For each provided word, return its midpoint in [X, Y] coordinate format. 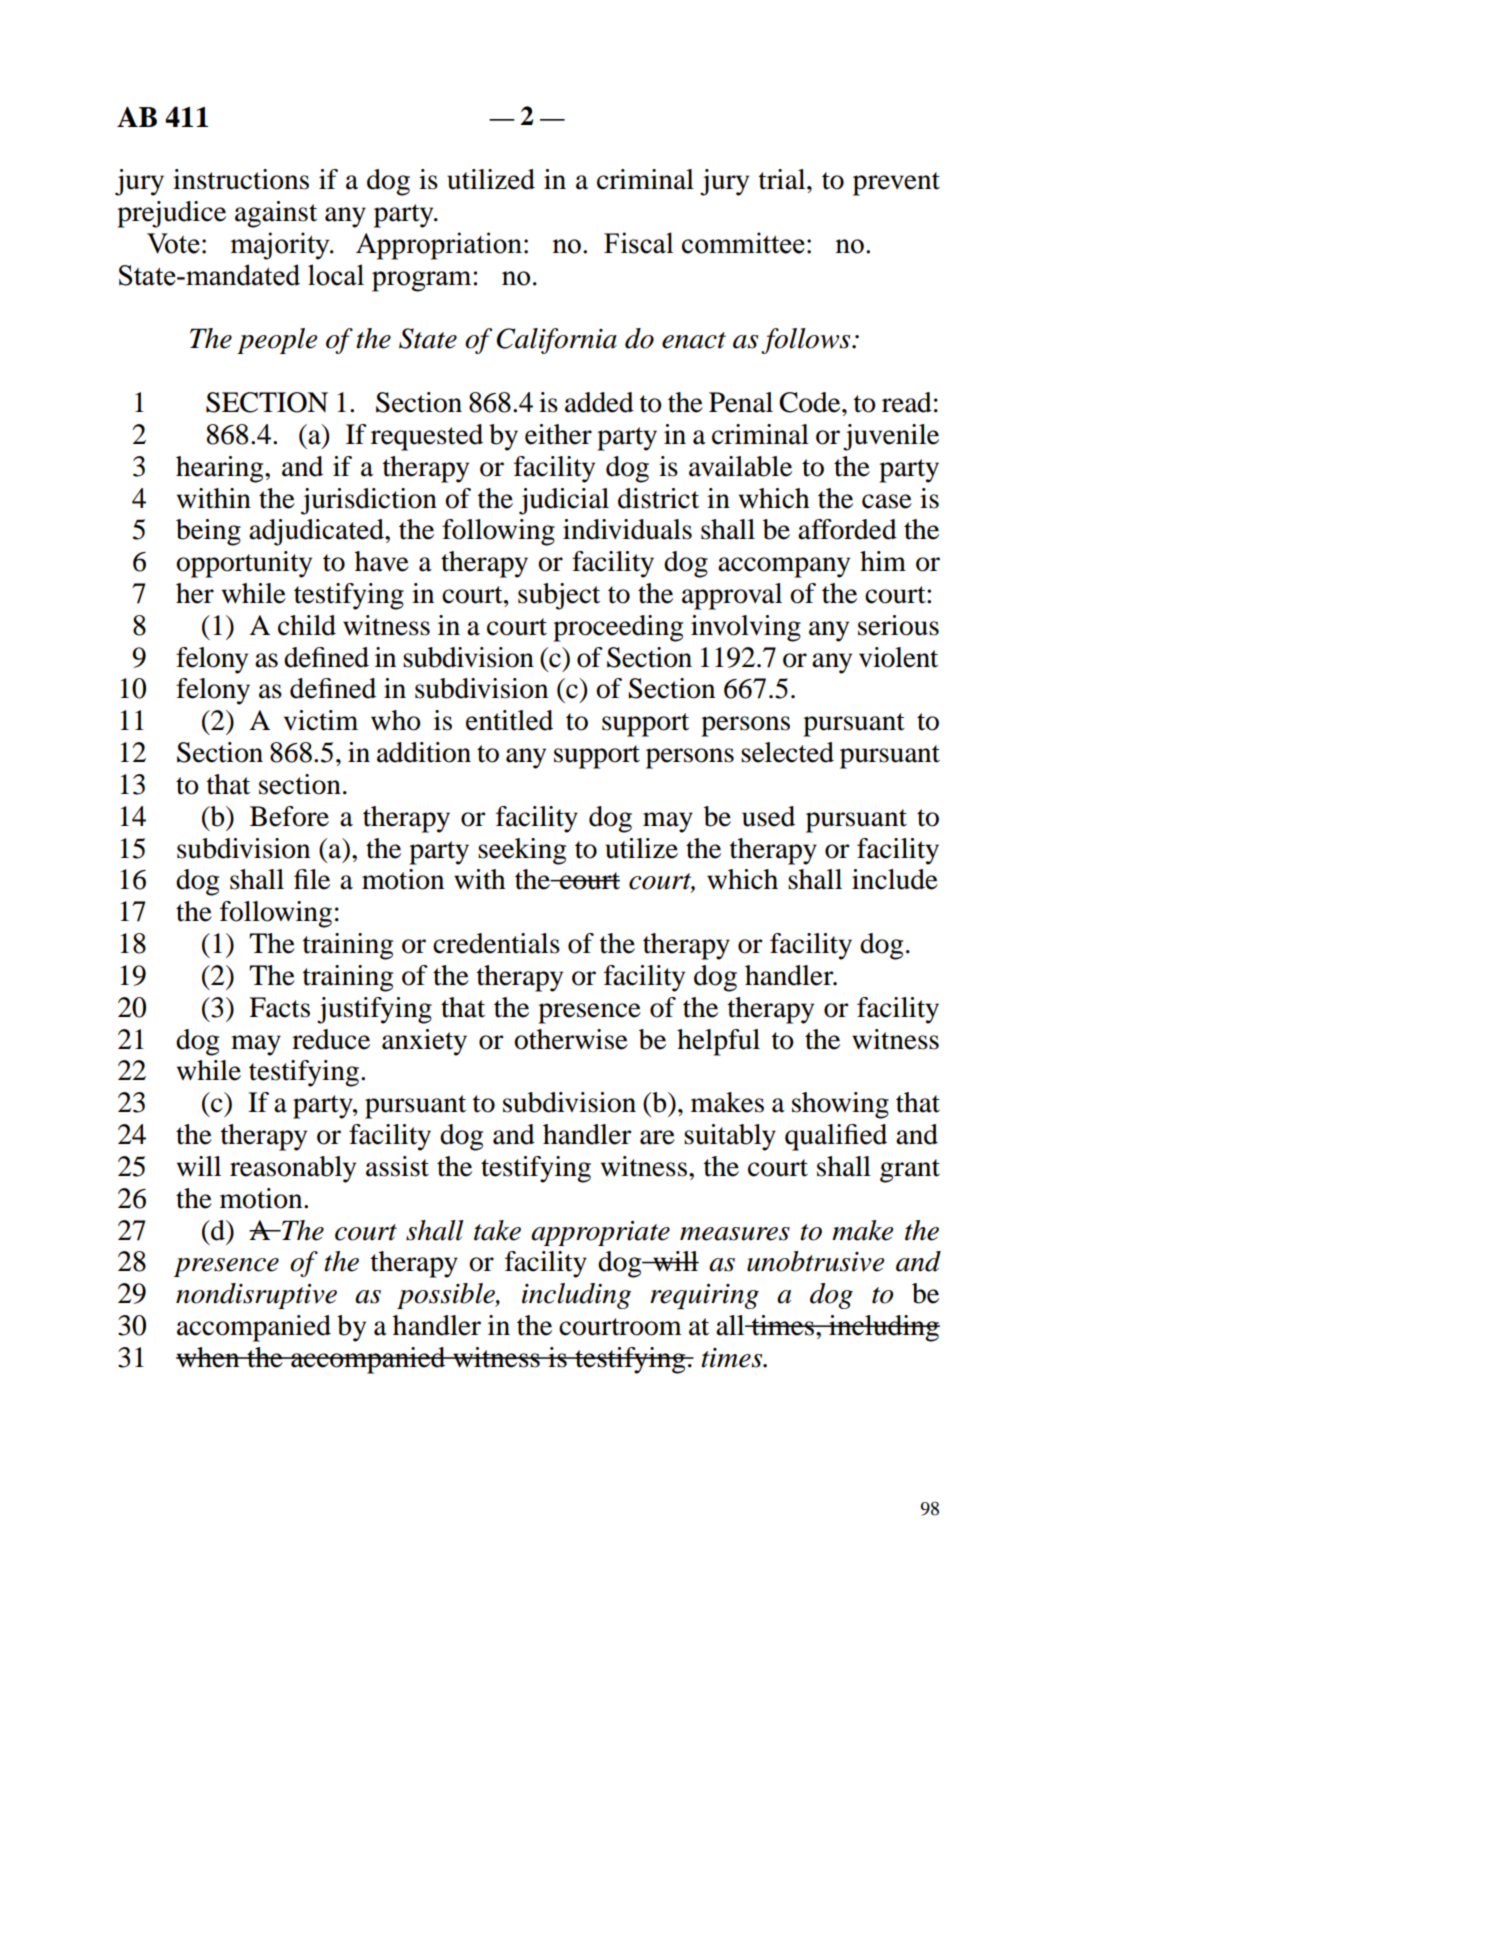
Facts [279, 1007]
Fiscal [638, 243]
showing [840, 1105]
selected [787, 752]
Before [289, 816]
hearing [221, 469]
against [276, 214]
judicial [564, 501]
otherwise [571, 1039]
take [497, 1230]
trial [783, 179]
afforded [847, 529]
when [209, 1357]
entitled [509, 720]
